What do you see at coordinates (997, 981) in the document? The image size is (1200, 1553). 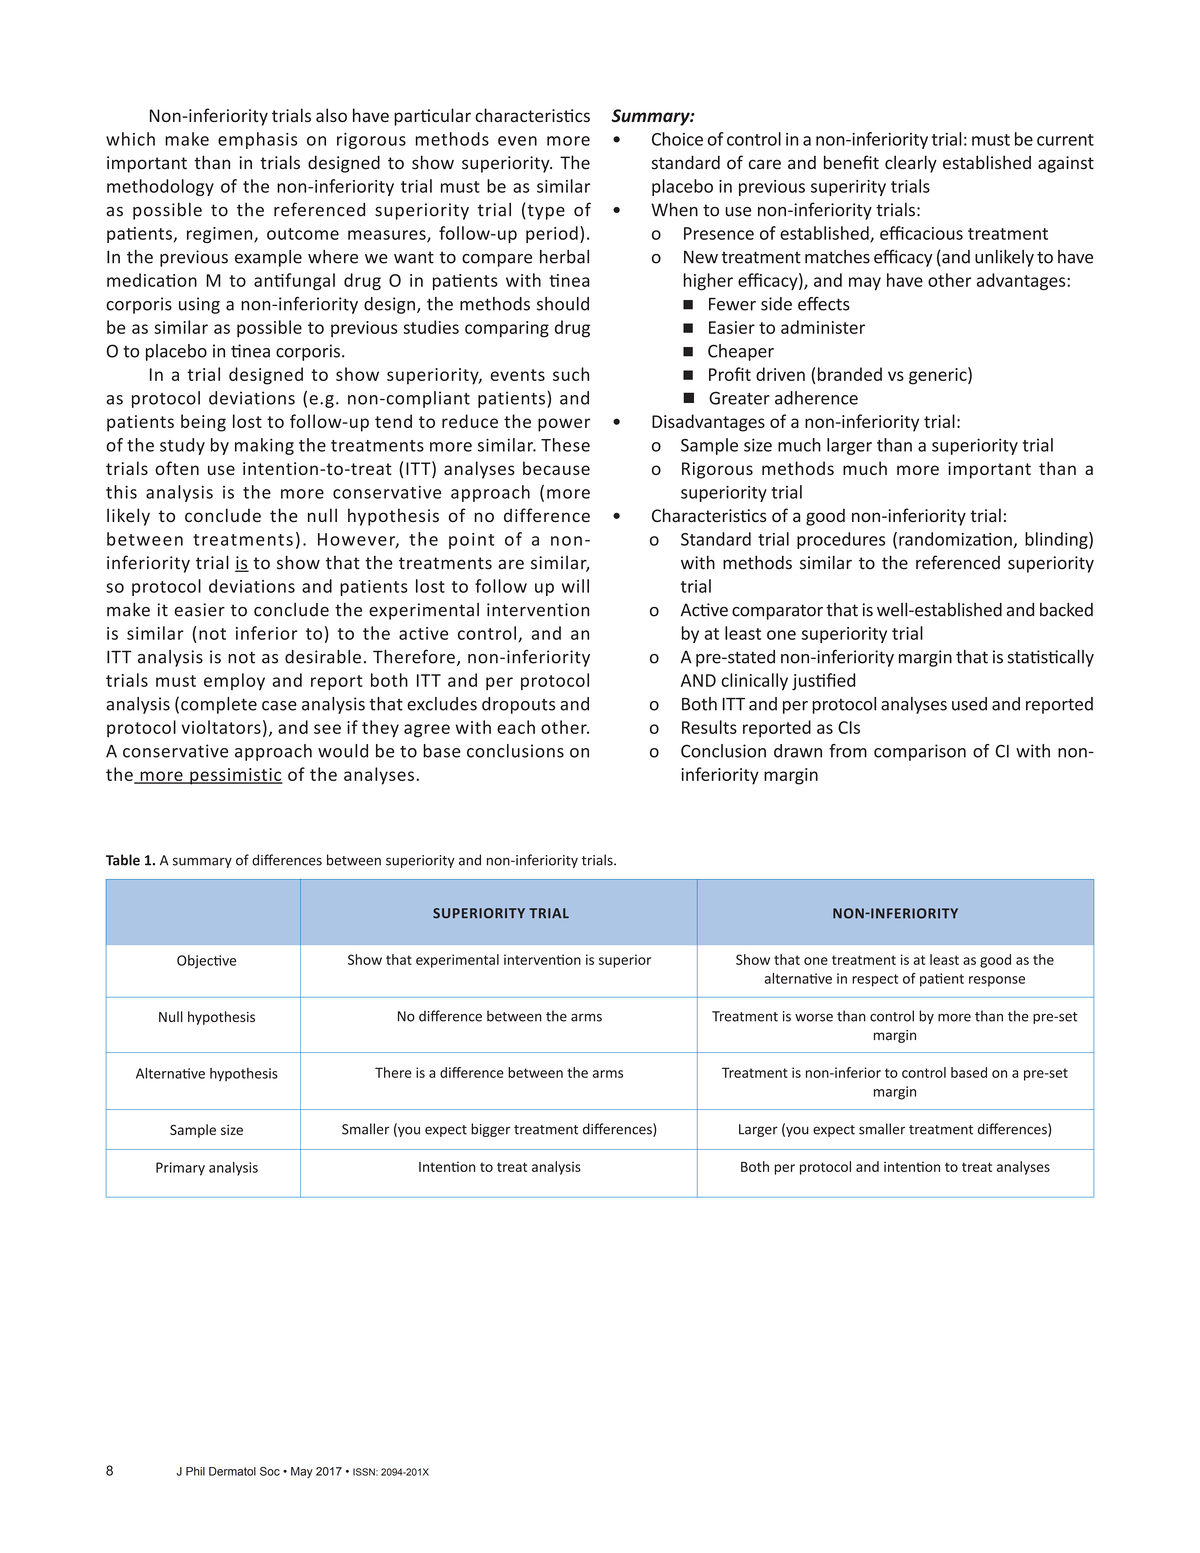 I see `response` at bounding box center [997, 981].
